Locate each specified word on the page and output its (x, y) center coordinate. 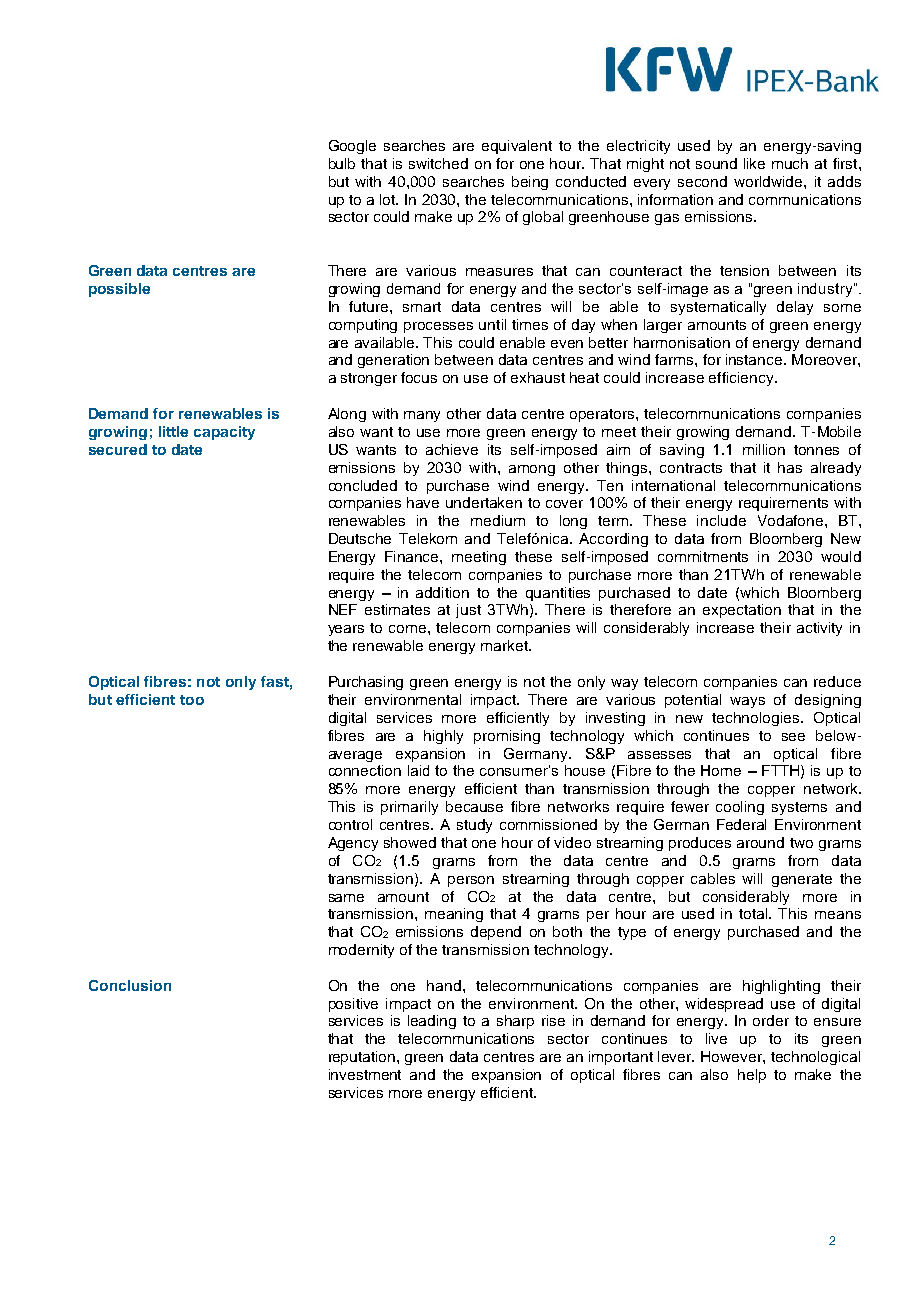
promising (507, 737)
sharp (515, 1022)
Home (721, 770)
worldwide (769, 181)
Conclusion (130, 985)
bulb (342, 163)
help (752, 1076)
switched (438, 163)
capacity (224, 433)
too (192, 700)
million (764, 449)
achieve (452, 449)
